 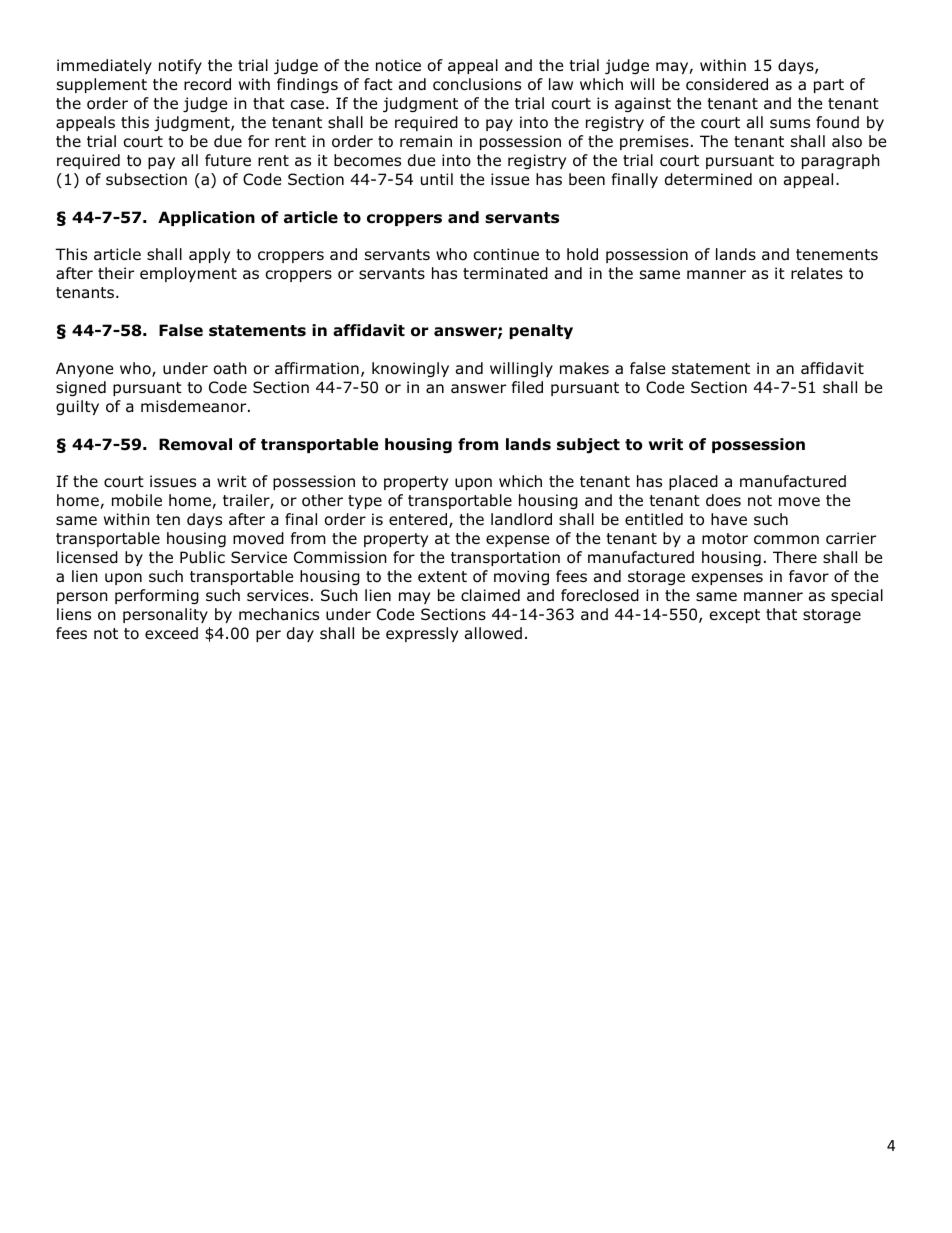 What do you see at coordinates (207, 84) in the screenshot?
I see `record` at bounding box center [207, 84].
